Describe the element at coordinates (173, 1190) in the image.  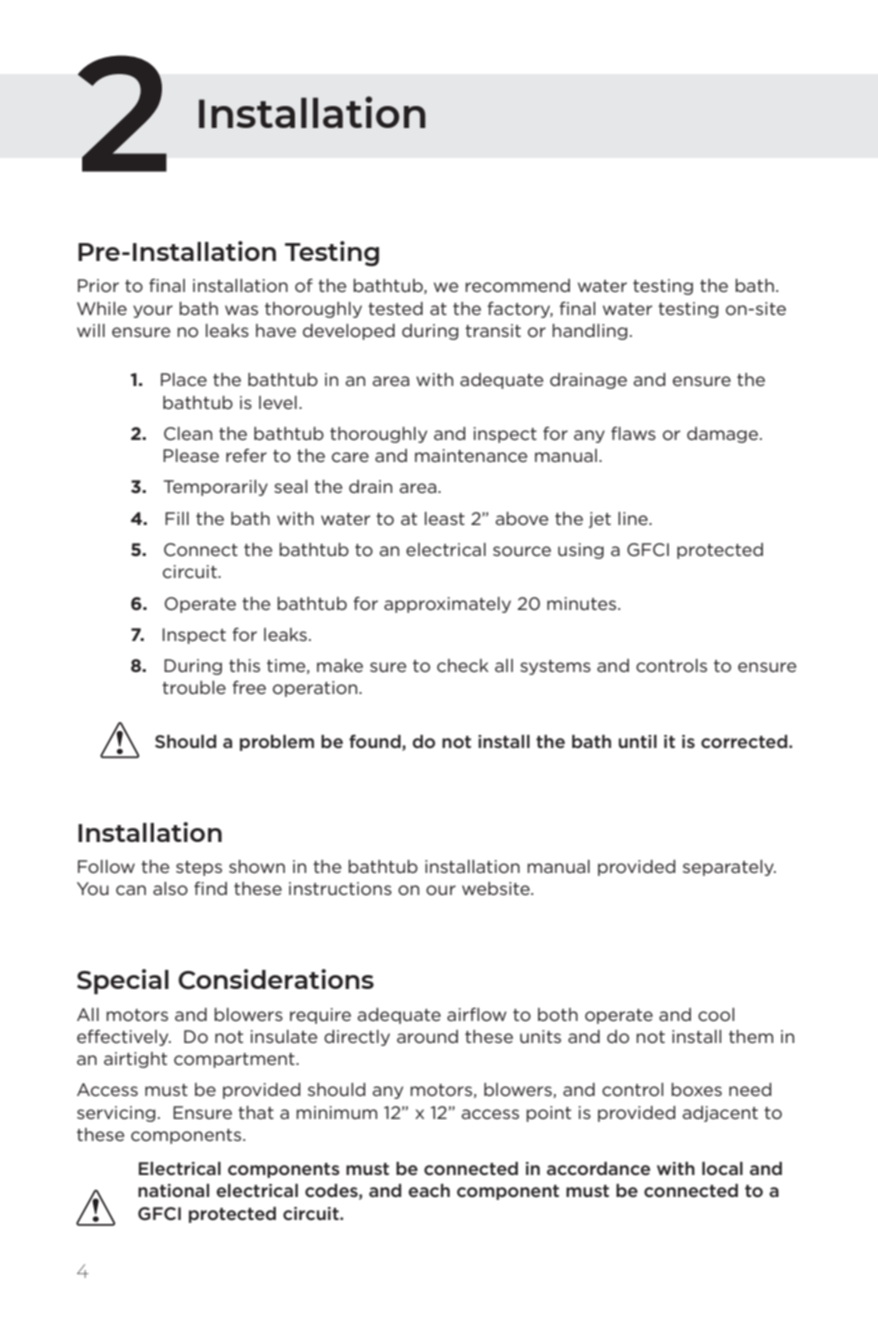
I see `national` at that location.
